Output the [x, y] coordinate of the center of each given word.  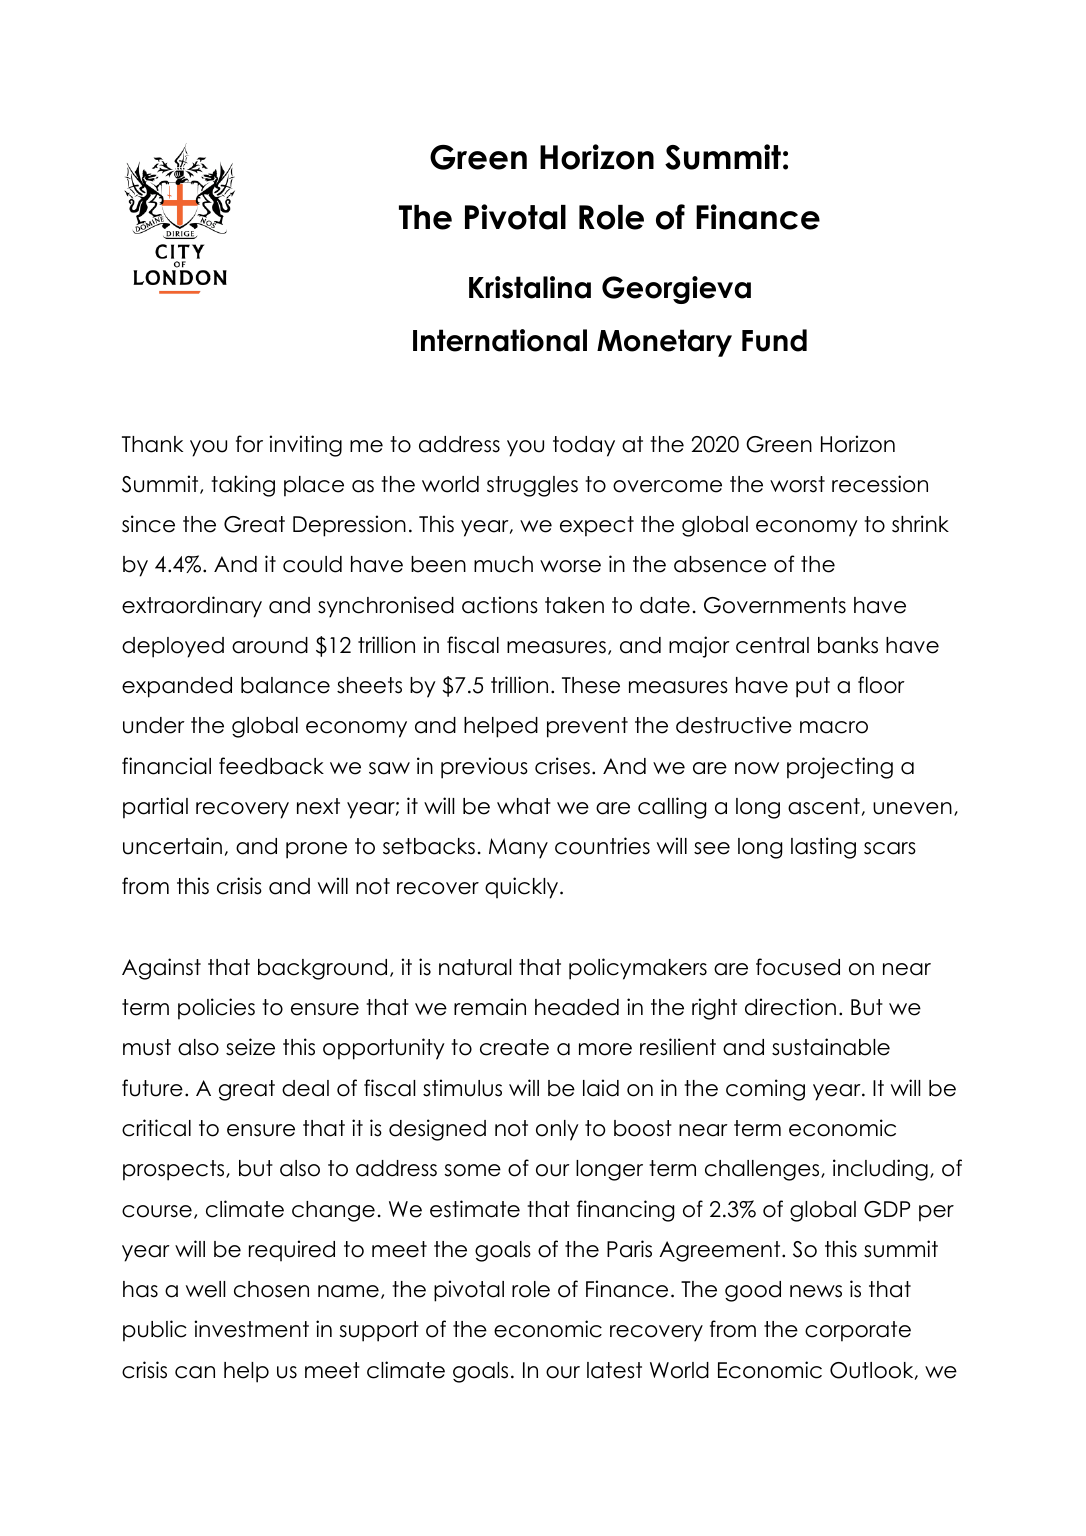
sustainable [831, 1047]
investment [252, 1329]
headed [577, 1007]
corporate [858, 1331]
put [813, 687]
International [500, 340]
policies [216, 1009]
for [249, 444]
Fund [774, 340]
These [591, 685]
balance [285, 685]
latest [614, 1370]
